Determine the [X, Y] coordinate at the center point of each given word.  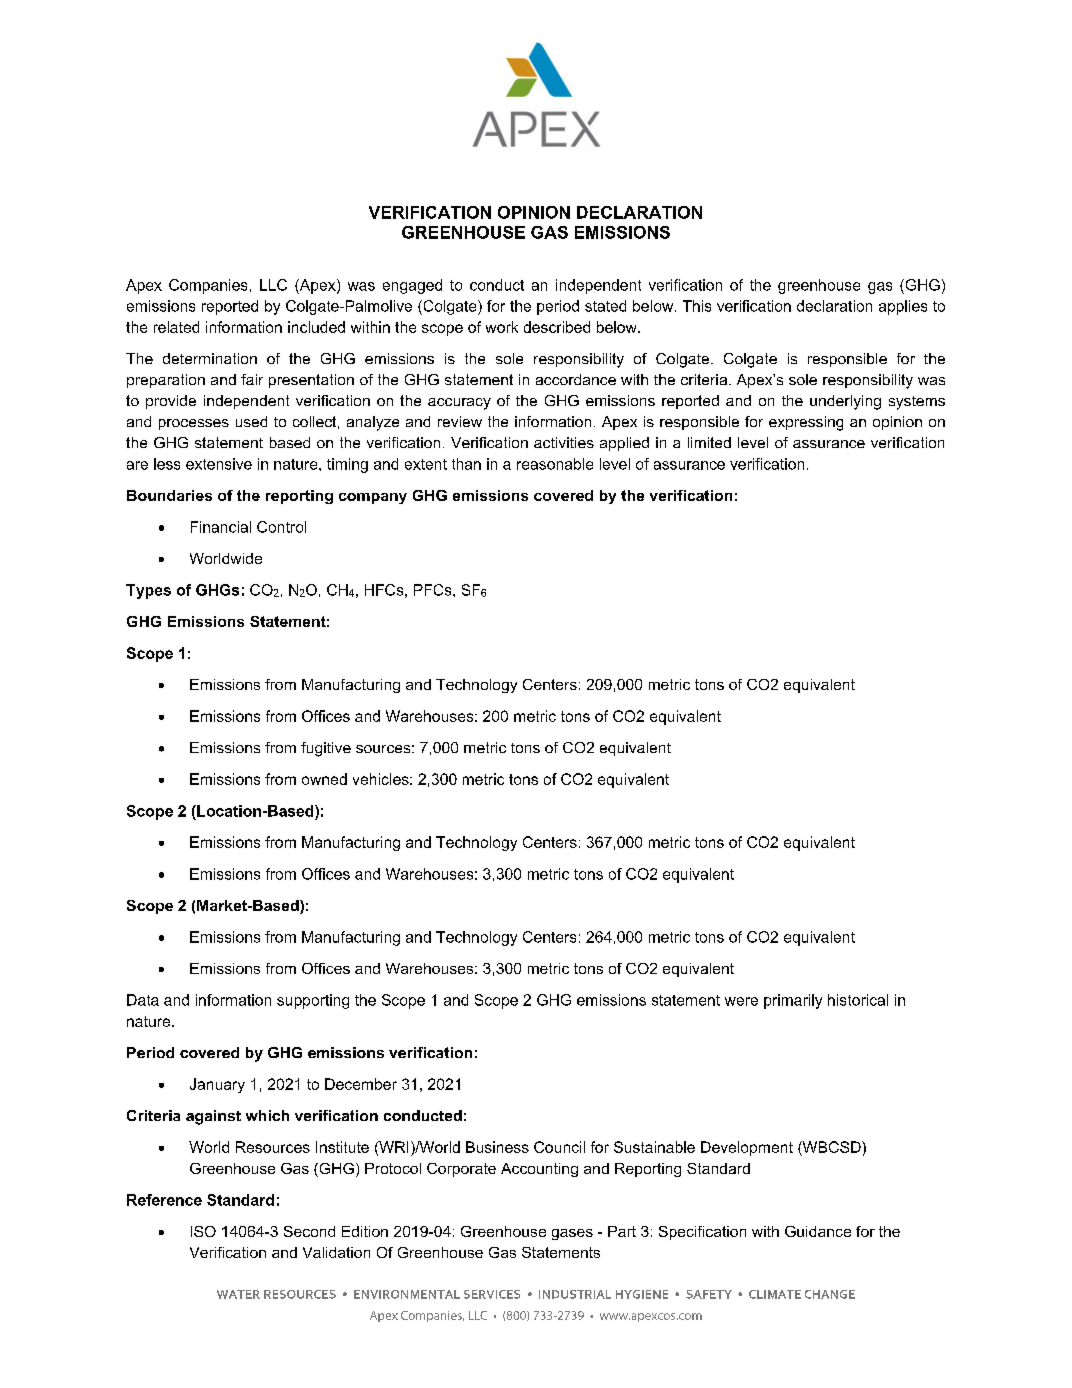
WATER [238, 1294]
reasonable [555, 464]
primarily [793, 1001]
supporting [313, 1001]
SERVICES [492, 1294]
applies [903, 307]
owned [324, 779]
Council [559, 1147]
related [176, 327]
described [557, 327]
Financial [221, 527]
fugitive [326, 749]
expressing [806, 423]
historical [858, 1000]
